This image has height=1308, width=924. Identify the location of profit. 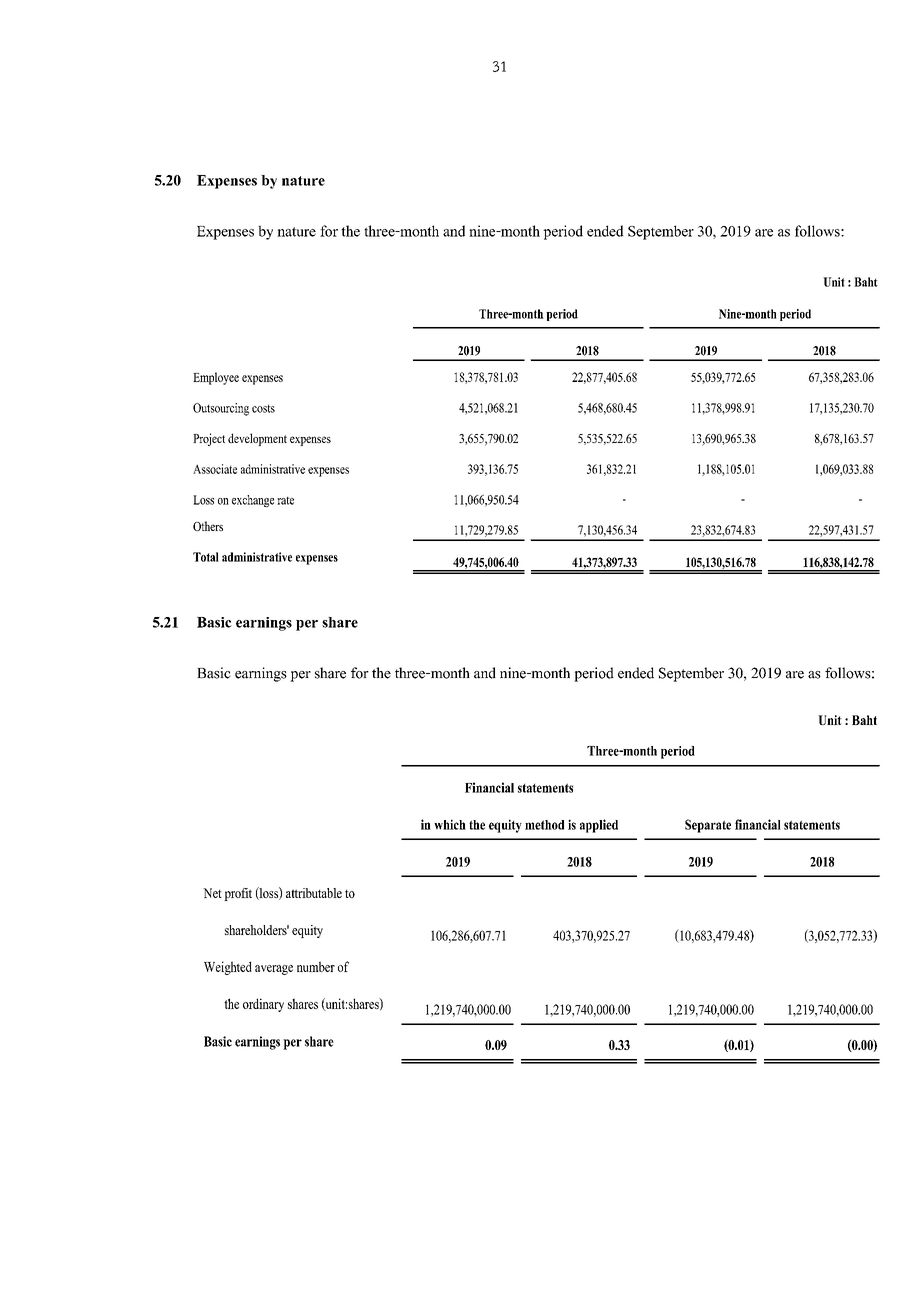
(238, 894).
